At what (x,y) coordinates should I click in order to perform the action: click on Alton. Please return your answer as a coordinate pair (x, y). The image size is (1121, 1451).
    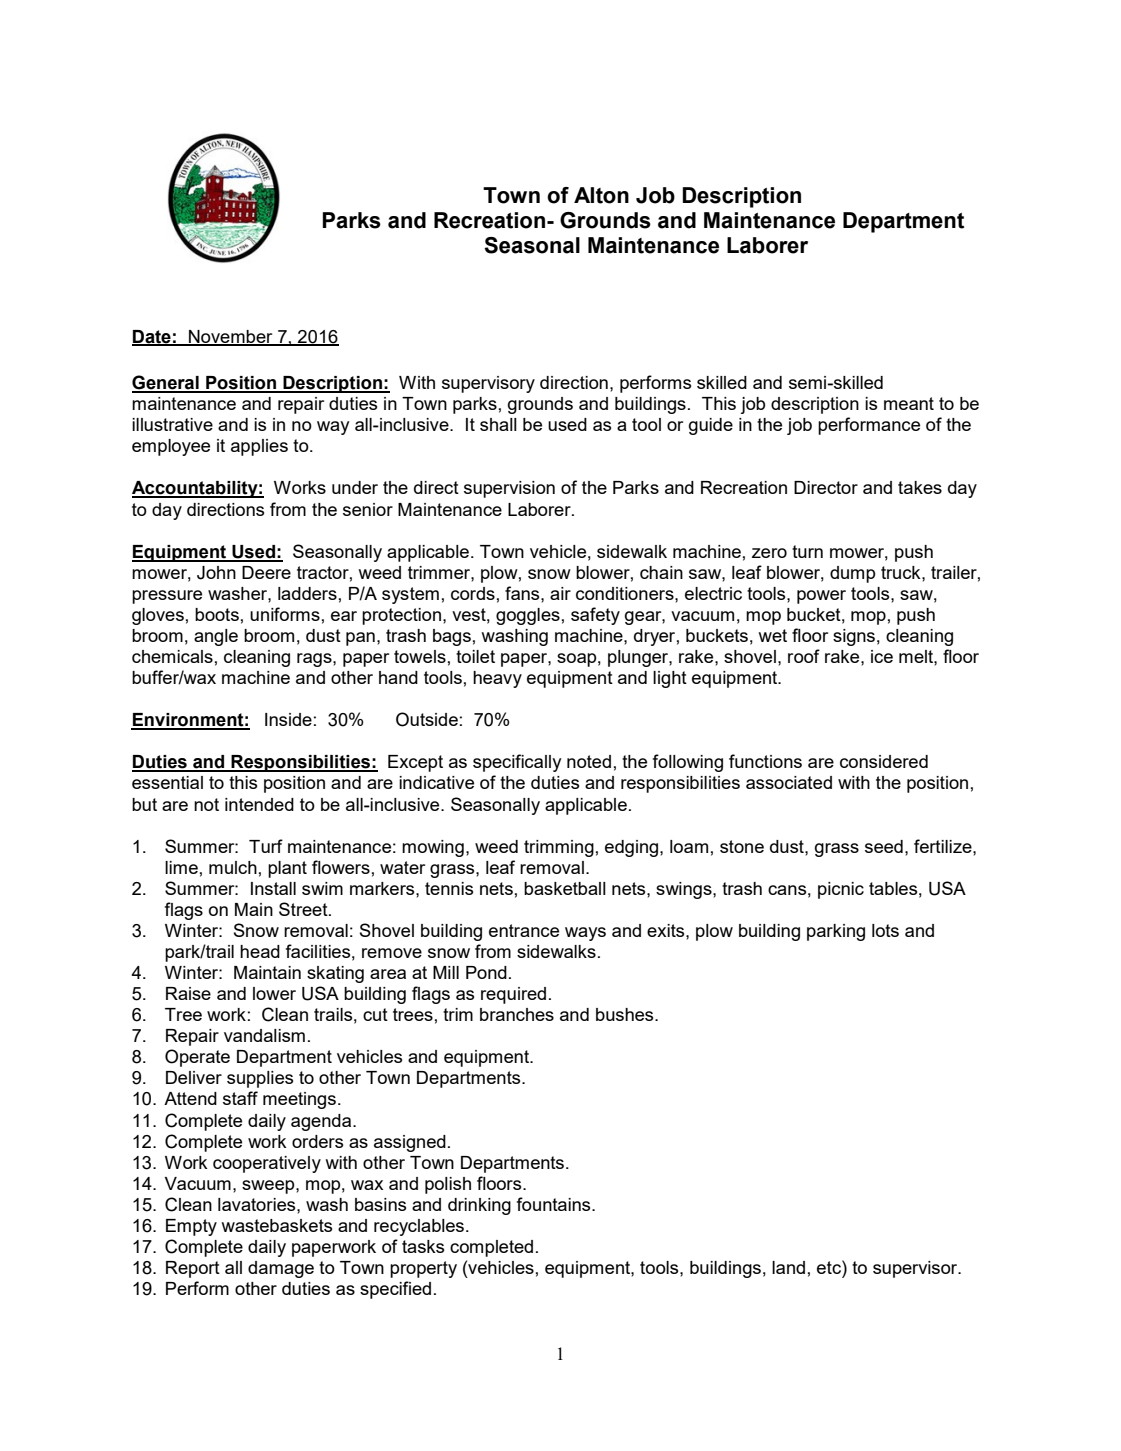
    Looking at the image, I should click on (601, 195).
